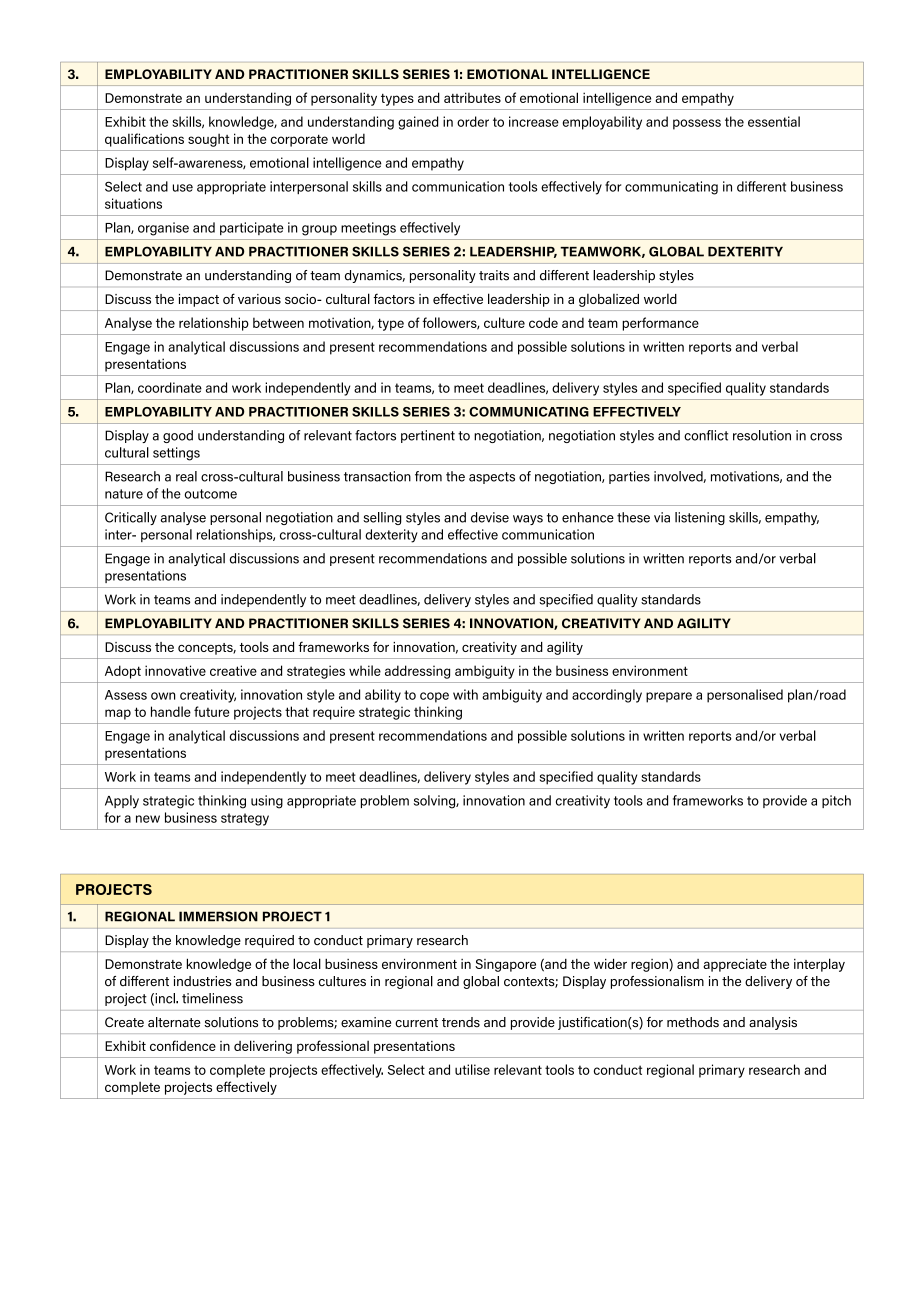 Image resolution: width=924 pixels, height=1314 pixels. What do you see at coordinates (428, 436) in the image?
I see `pertinent` at bounding box center [428, 436].
